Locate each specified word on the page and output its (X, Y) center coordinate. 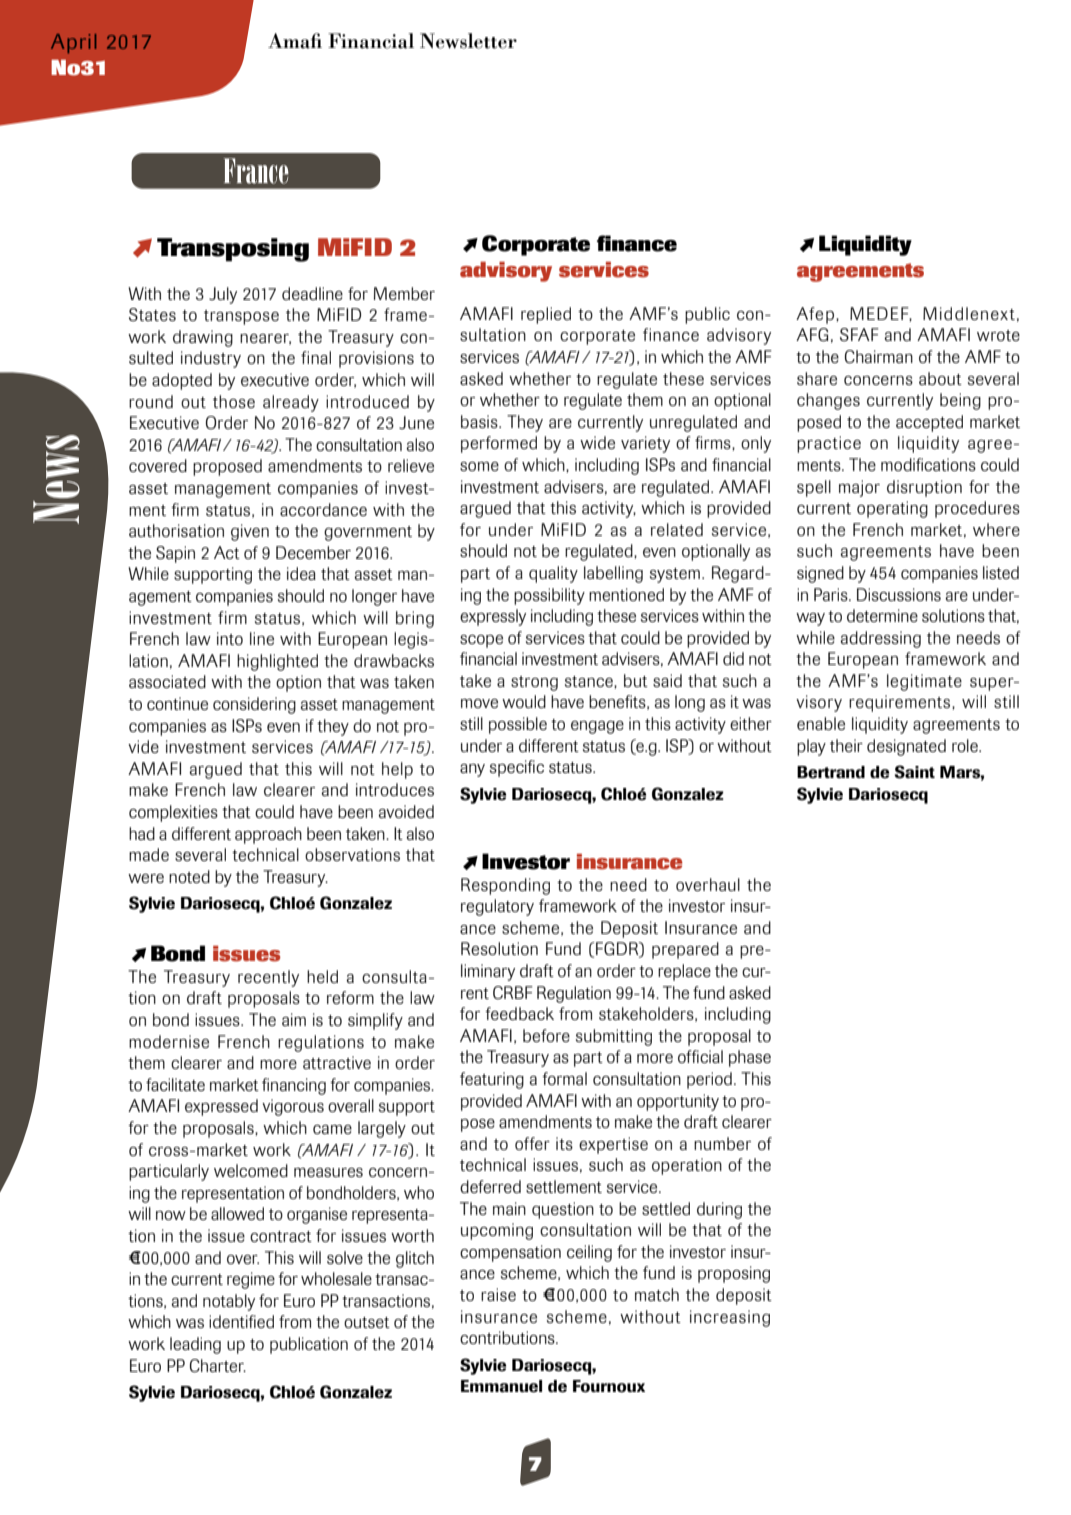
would (524, 701)
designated (906, 747)
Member (404, 293)
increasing (730, 1318)
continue (177, 703)
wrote (998, 335)
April (73, 43)
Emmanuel (501, 1386)
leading (195, 1345)
